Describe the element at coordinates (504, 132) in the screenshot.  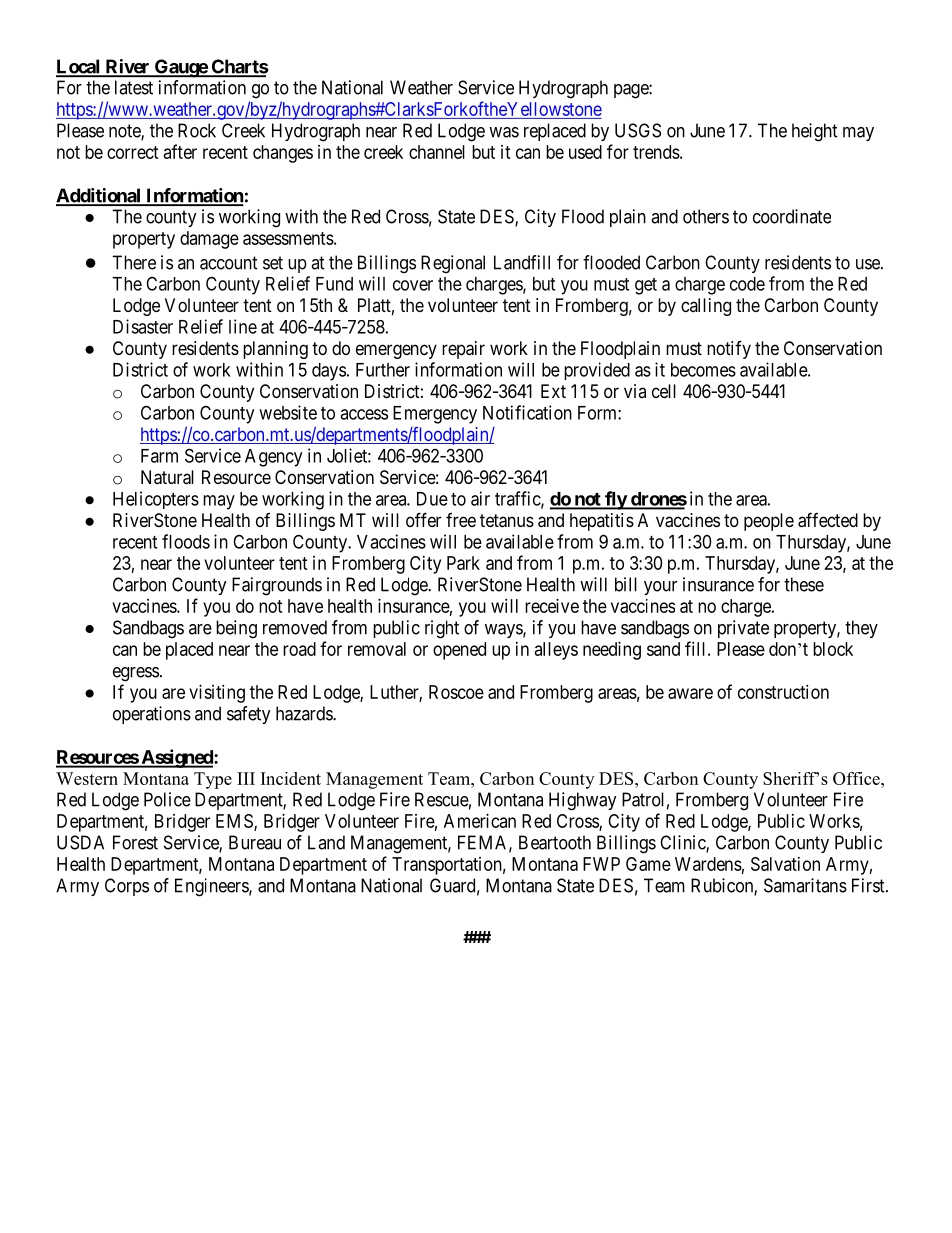
I see `was` at that location.
